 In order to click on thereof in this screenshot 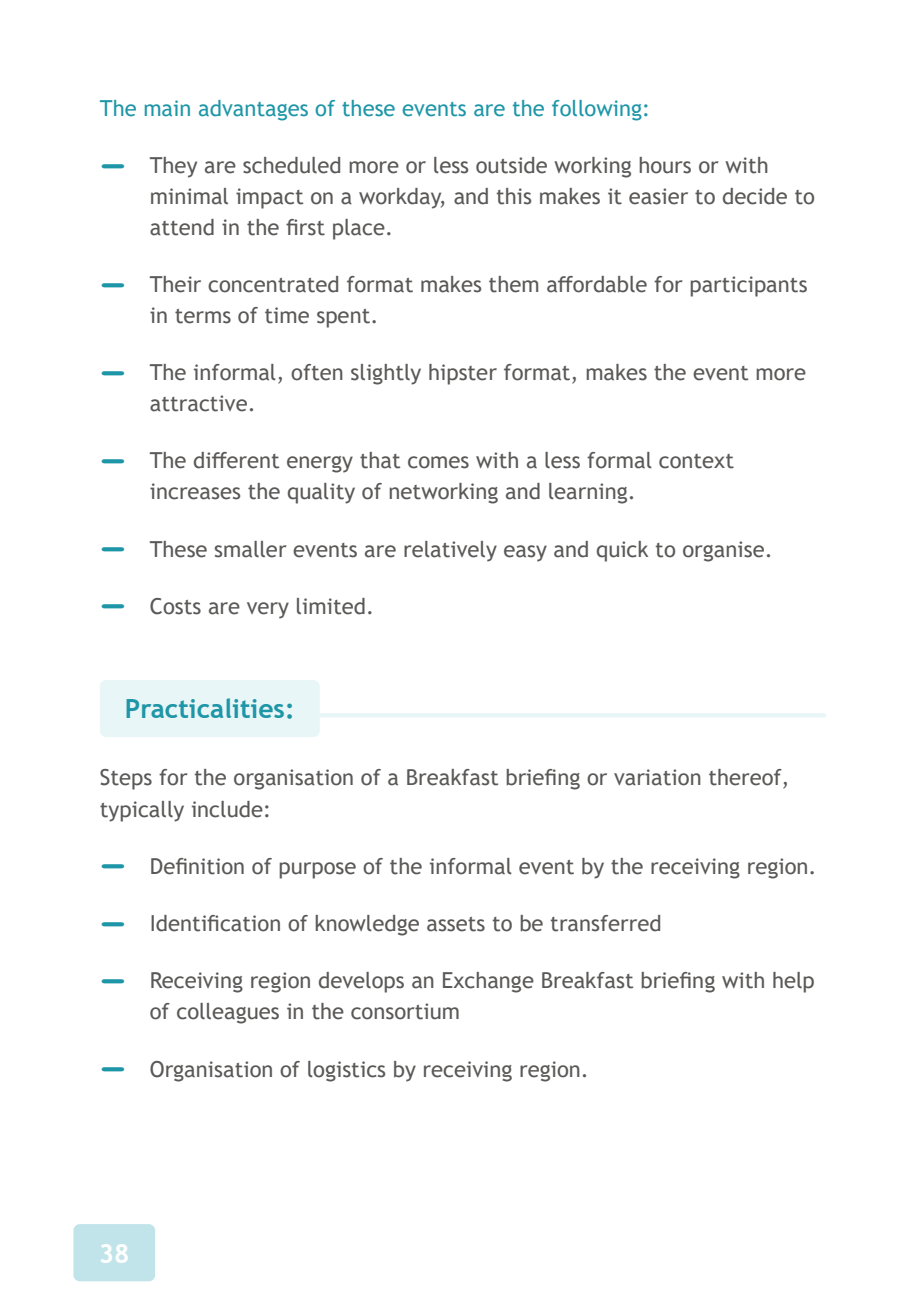, I will do `click(746, 778)`.
